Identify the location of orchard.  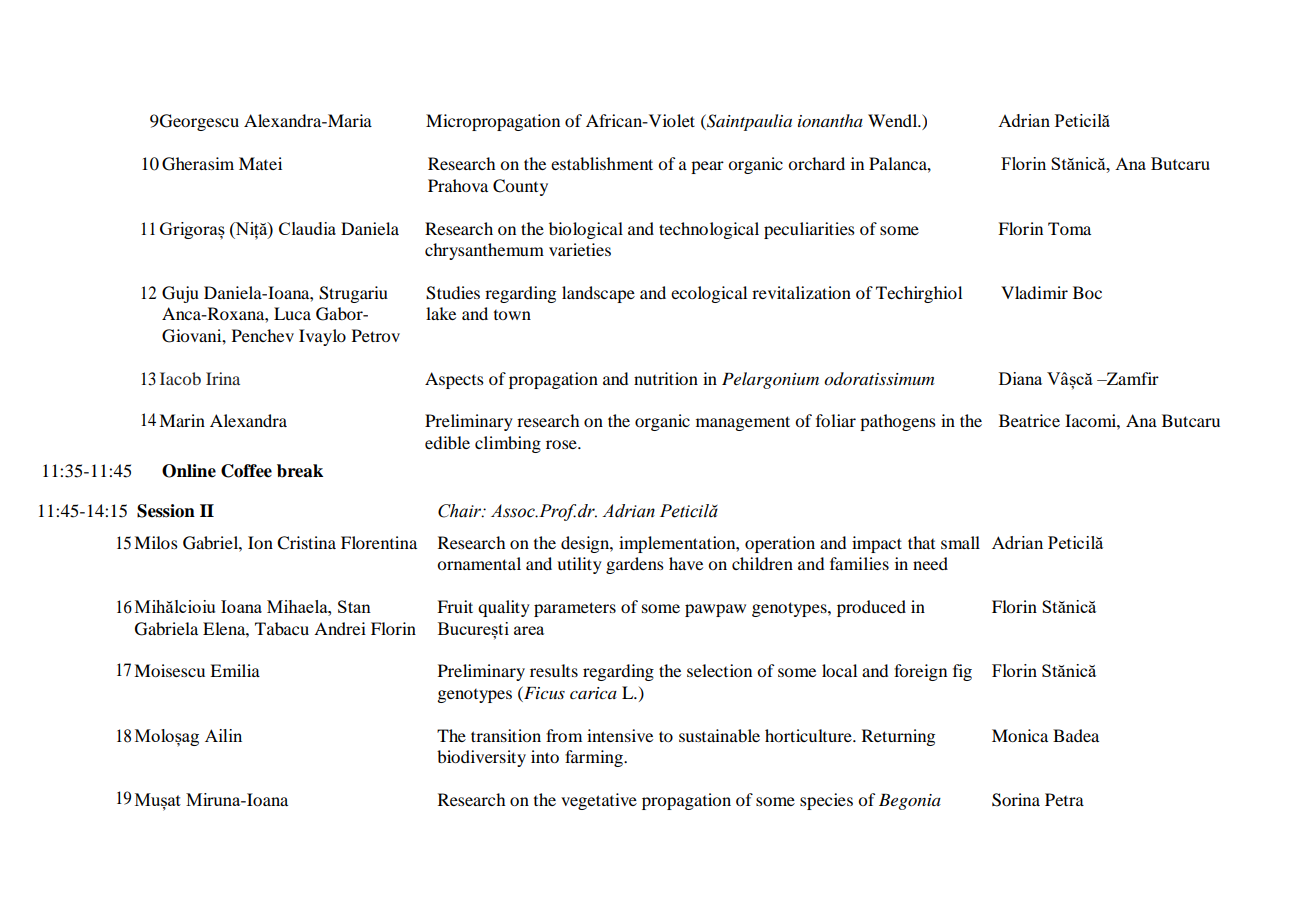
(816, 163).
